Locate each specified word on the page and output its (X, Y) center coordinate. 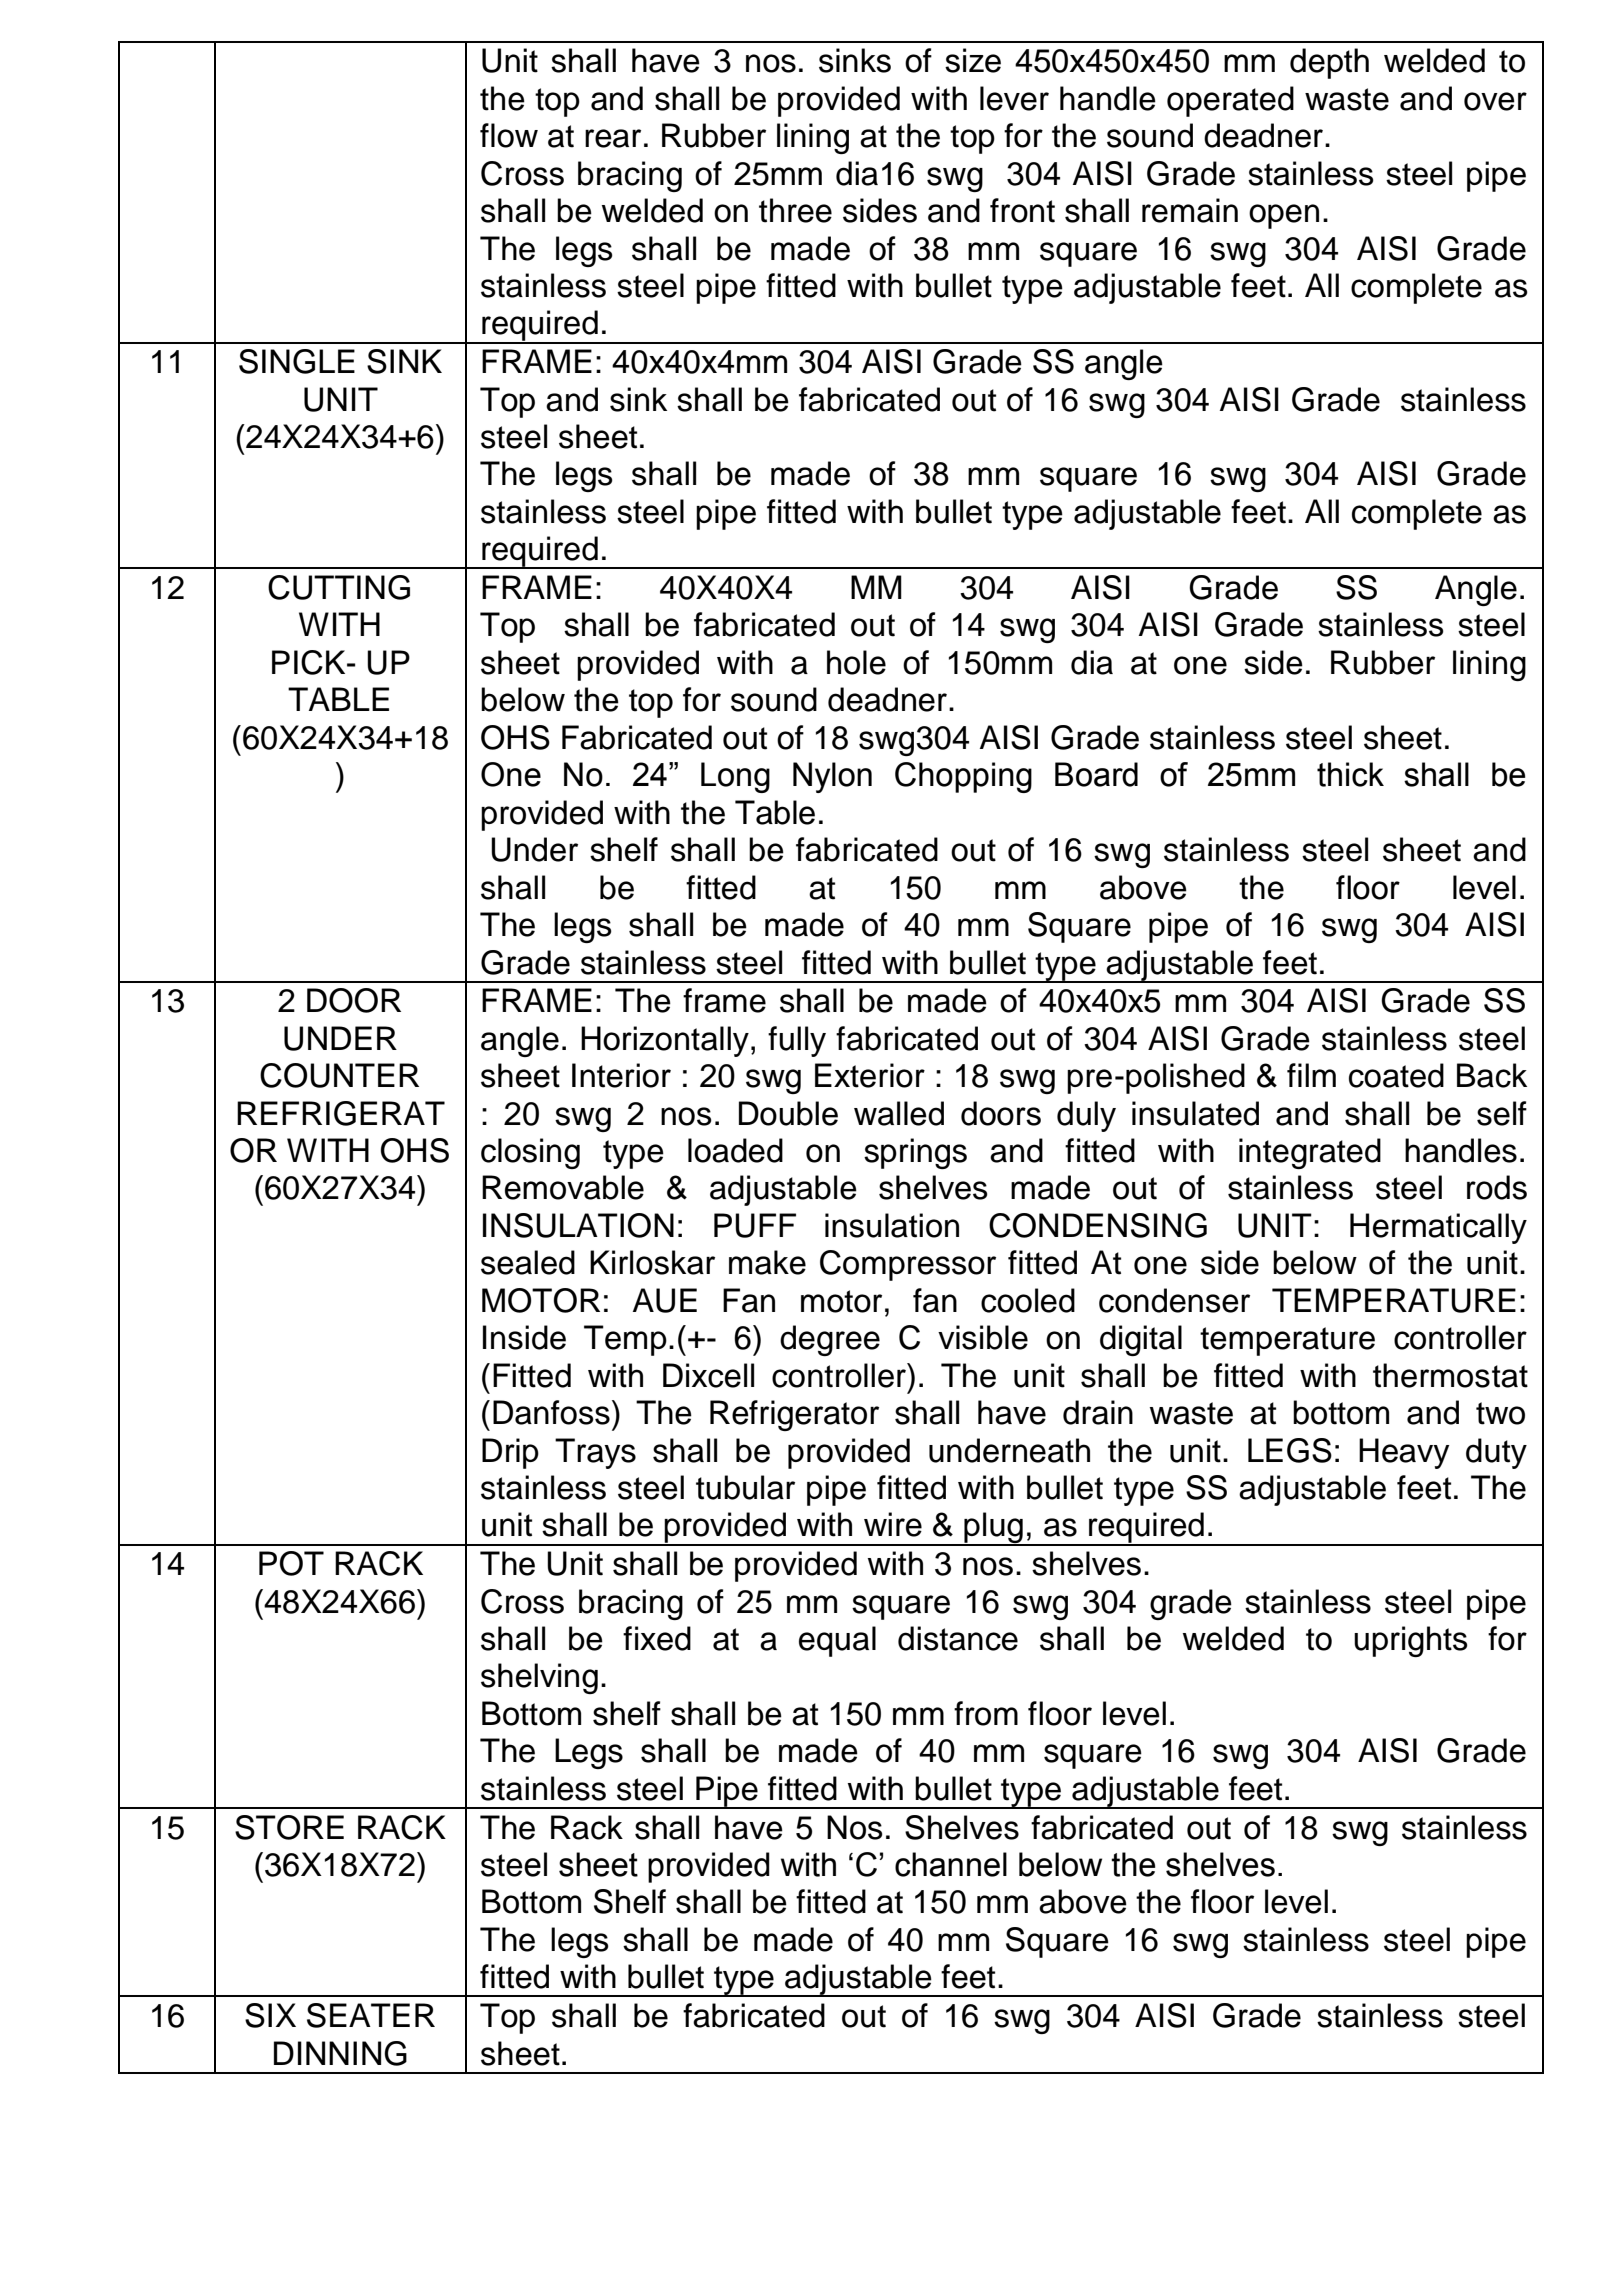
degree (830, 1340)
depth (1329, 63)
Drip (510, 1453)
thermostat (1450, 1375)
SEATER (371, 2015)
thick (1350, 774)
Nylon (832, 777)
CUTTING (339, 587)
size (973, 60)
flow (509, 135)
